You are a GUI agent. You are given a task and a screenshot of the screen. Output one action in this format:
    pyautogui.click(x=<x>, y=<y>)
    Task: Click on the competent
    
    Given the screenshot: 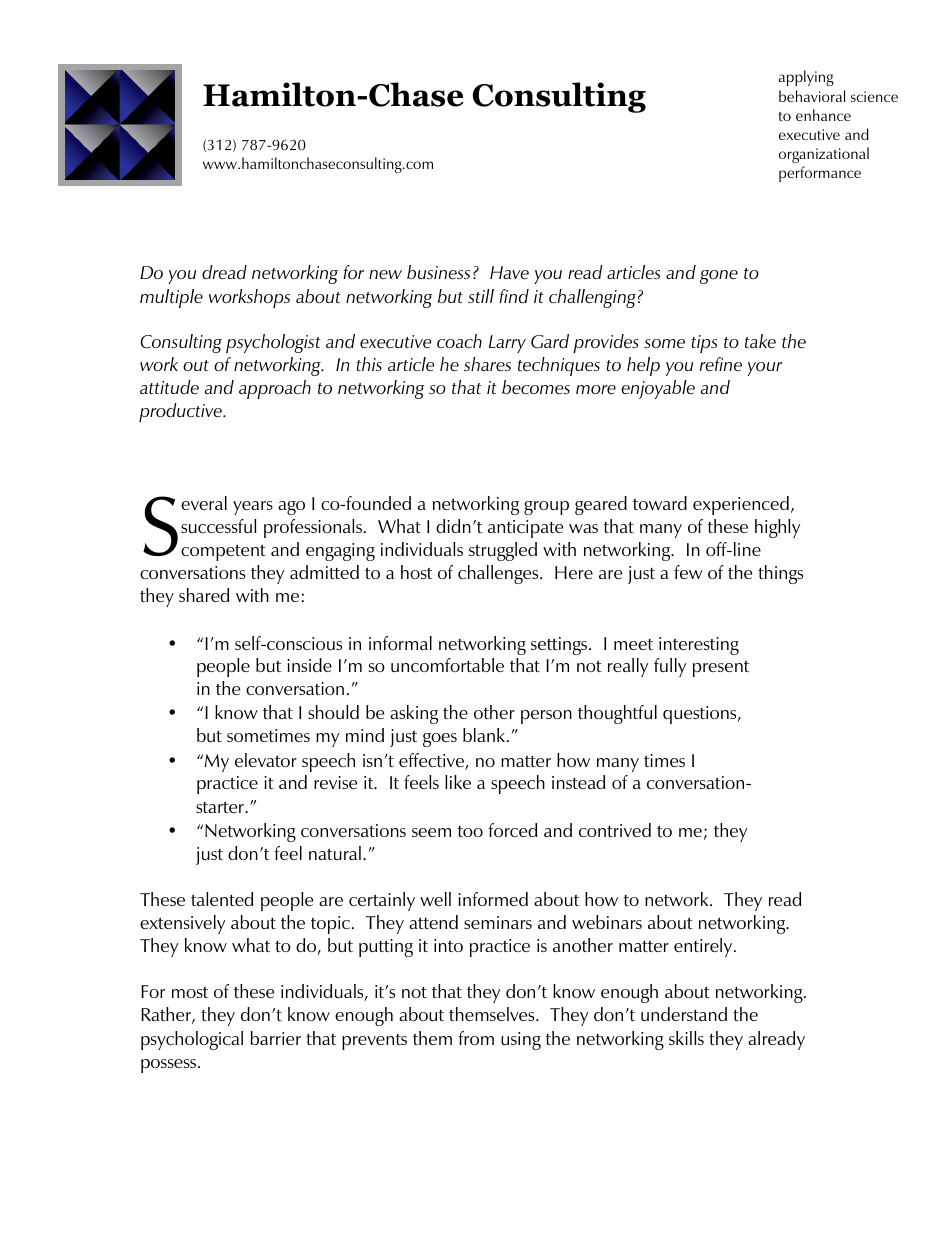 What is the action you would take?
    pyautogui.click(x=223, y=552)
